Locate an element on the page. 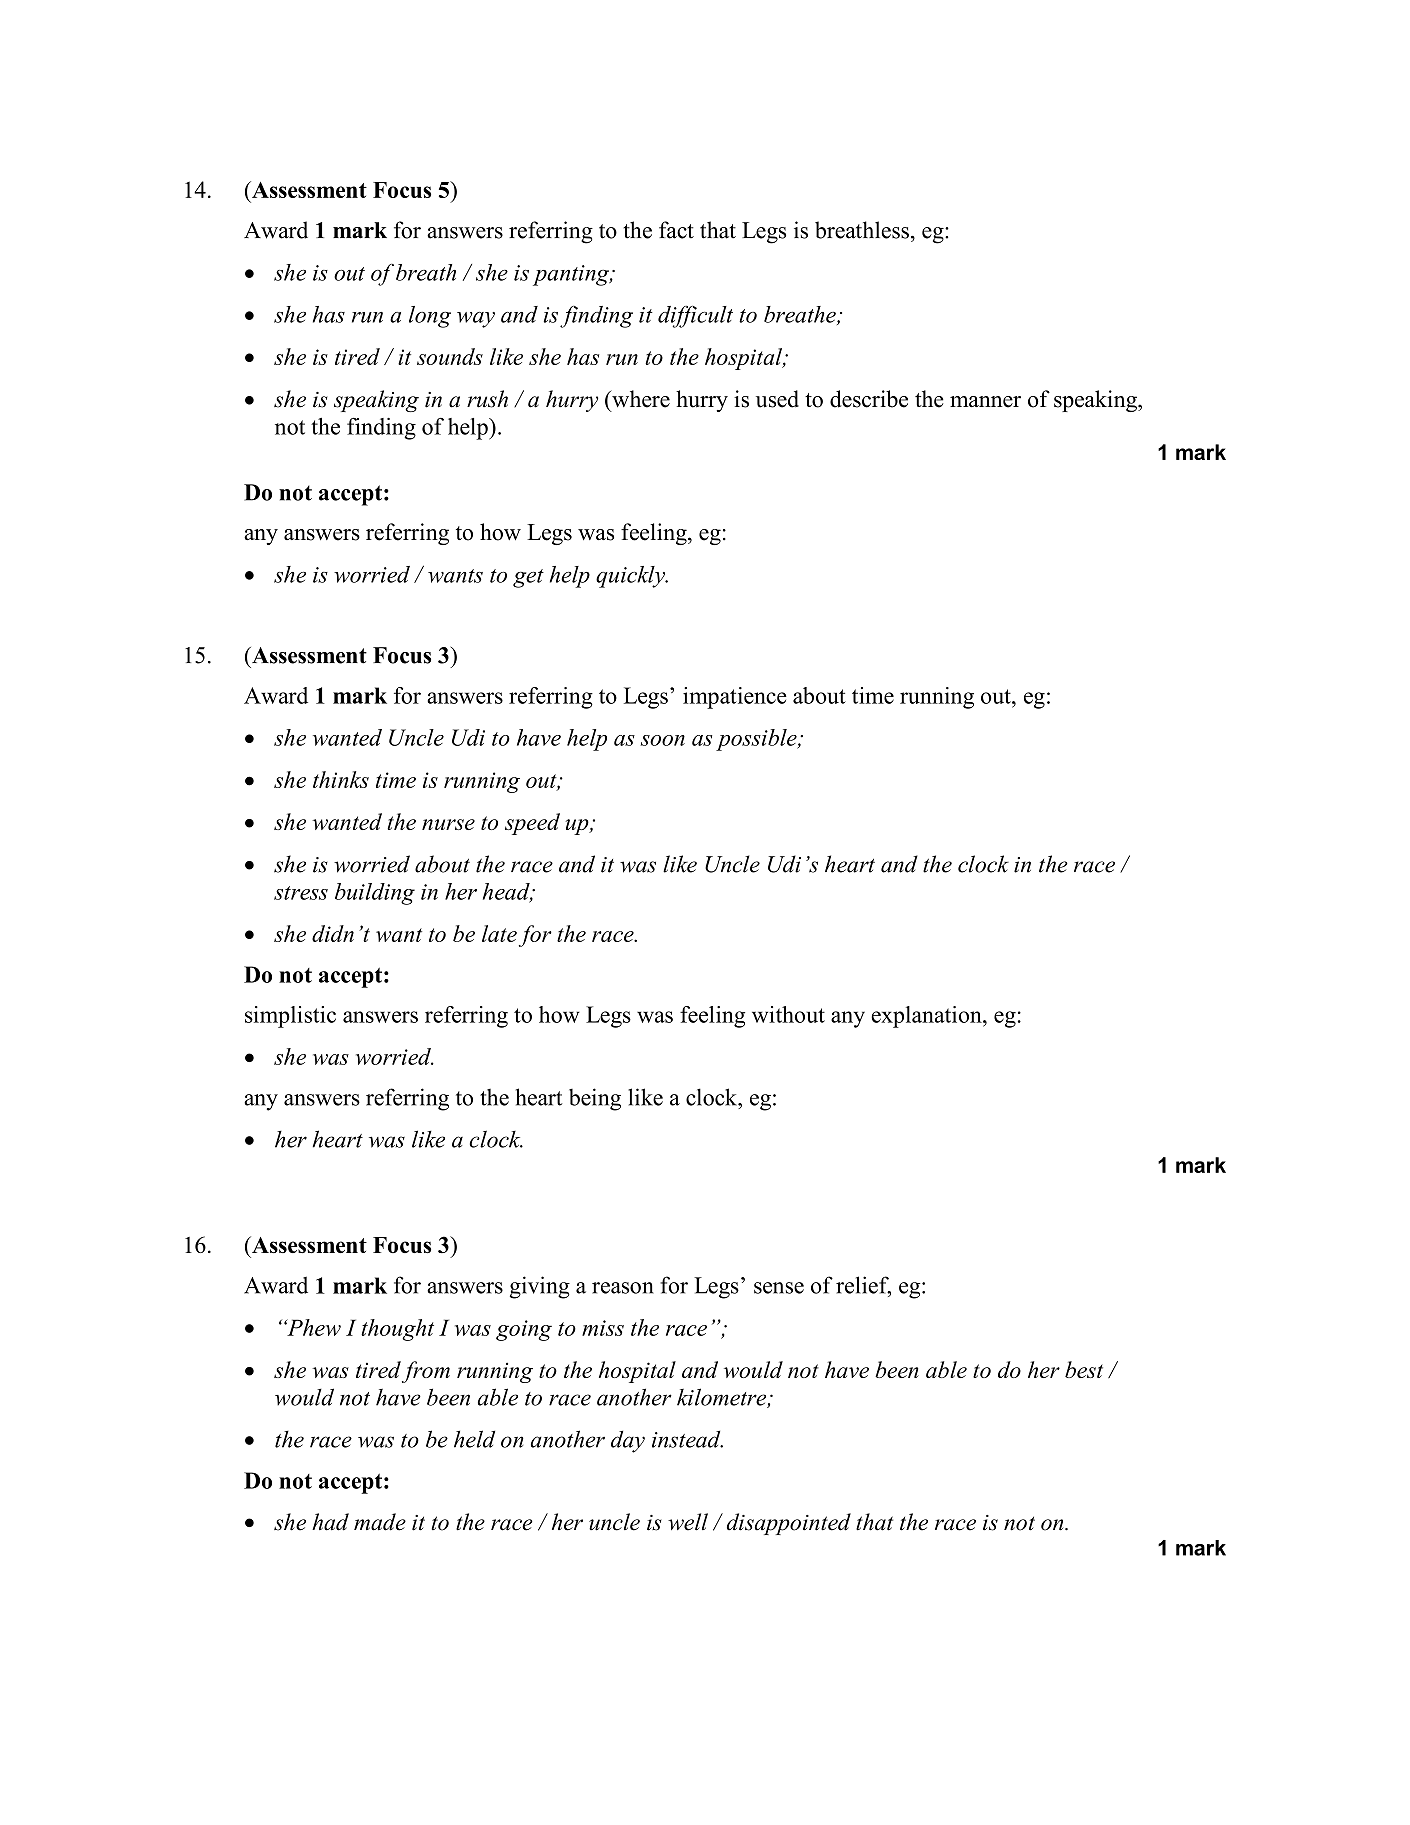  possible is located at coordinates (757, 740).
